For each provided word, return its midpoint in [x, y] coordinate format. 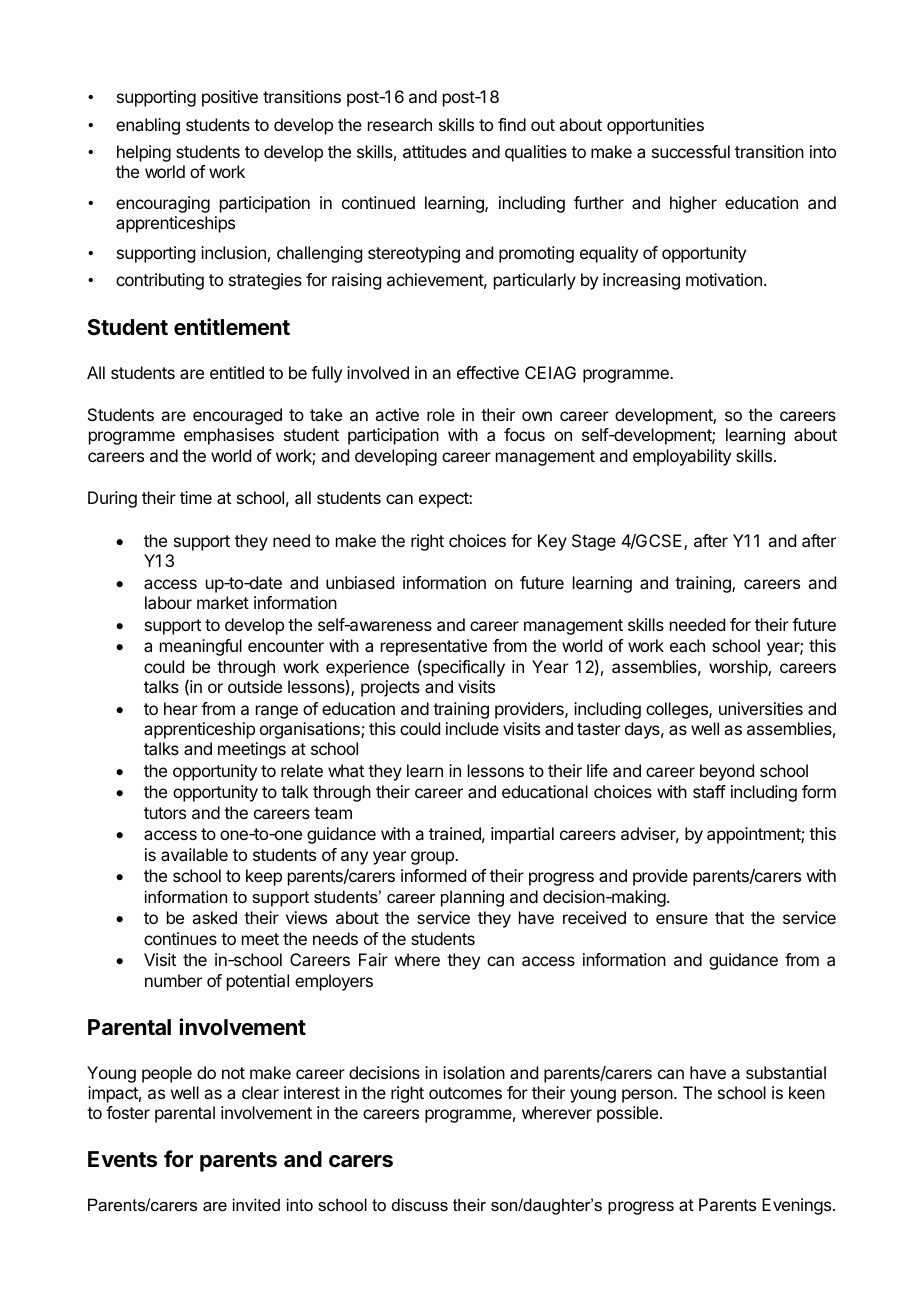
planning [472, 898]
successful [691, 151]
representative [434, 647]
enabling [148, 126]
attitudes [435, 151]
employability [682, 457]
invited [256, 1204]
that [729, 917]
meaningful [201, 647]
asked [214, 917]
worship [739, 668]
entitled [237, 372]
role [441, 414]
